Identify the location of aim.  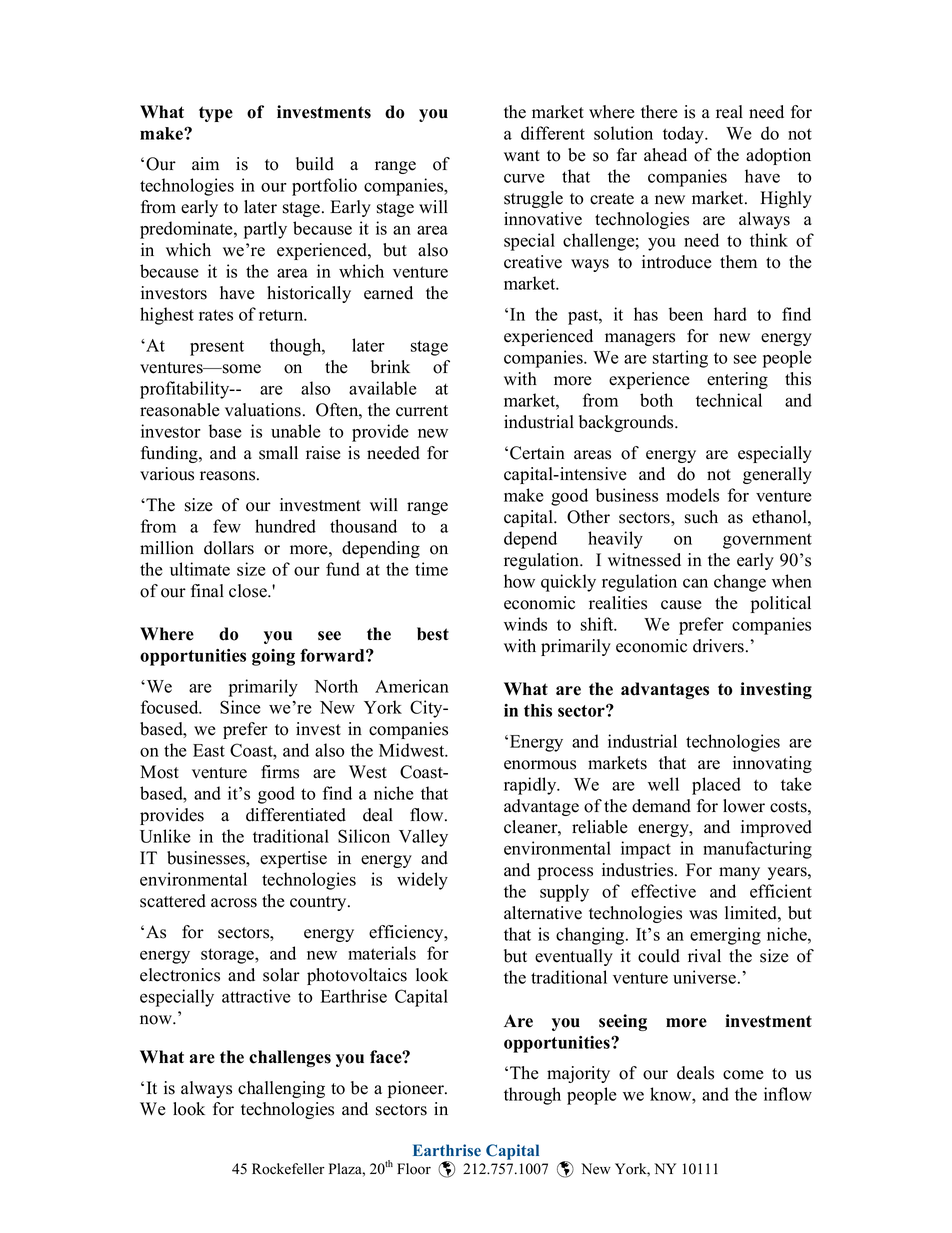
(205, 163).
